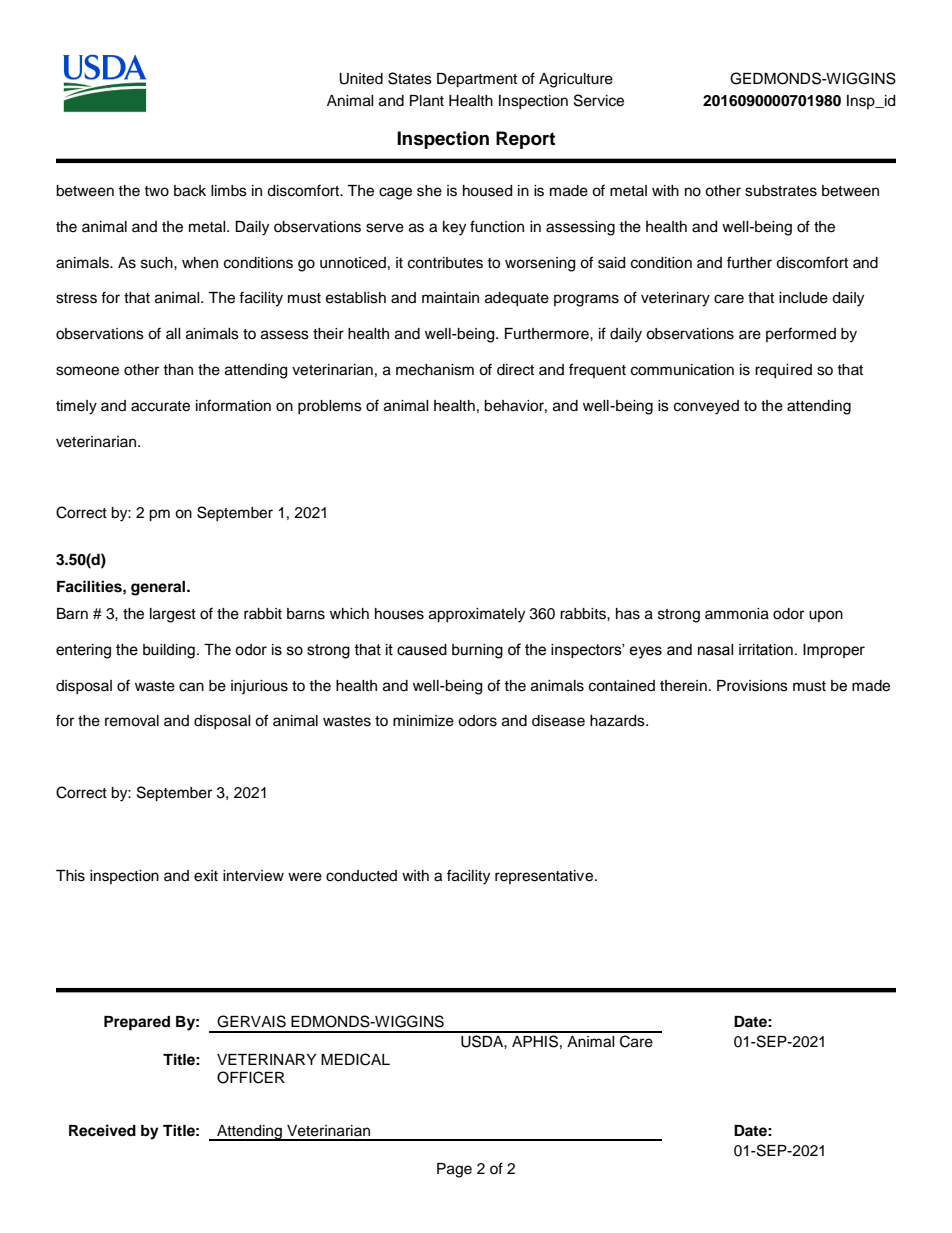 This page has height=1233, width=952. What do you see at coordinates (435, 370) in the page?
I see `mechanism` at bounding box center [435, 370].
